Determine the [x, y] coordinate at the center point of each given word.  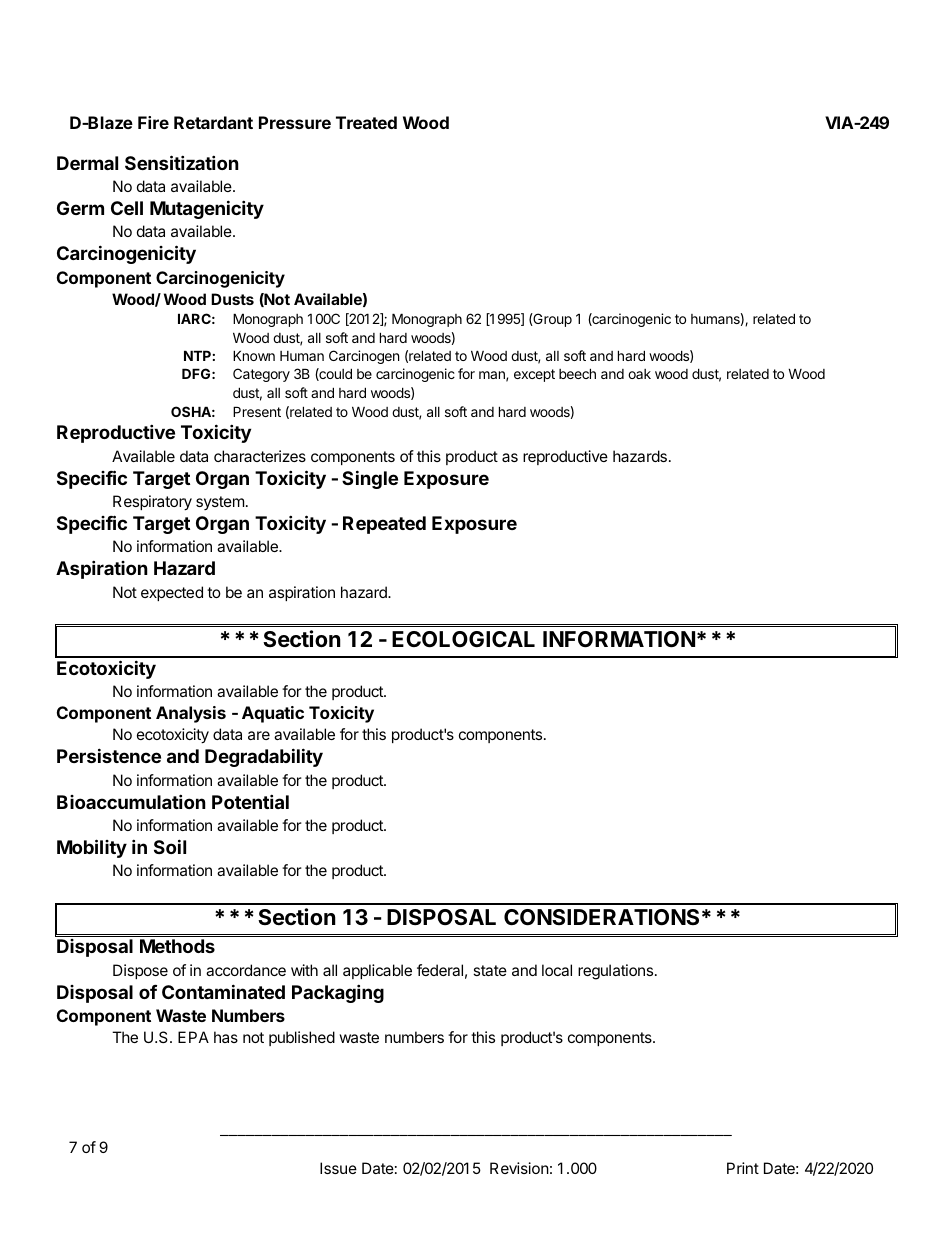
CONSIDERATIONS [601, 917]
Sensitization [182, 162]
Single [370, 479]
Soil [170, 846]
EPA [193, 1037]
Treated [366, 122]
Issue [338, 1168]
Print [743, 1168]
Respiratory [152, 503]
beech [577, 373]
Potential [250, 801]
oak [639, 374]
